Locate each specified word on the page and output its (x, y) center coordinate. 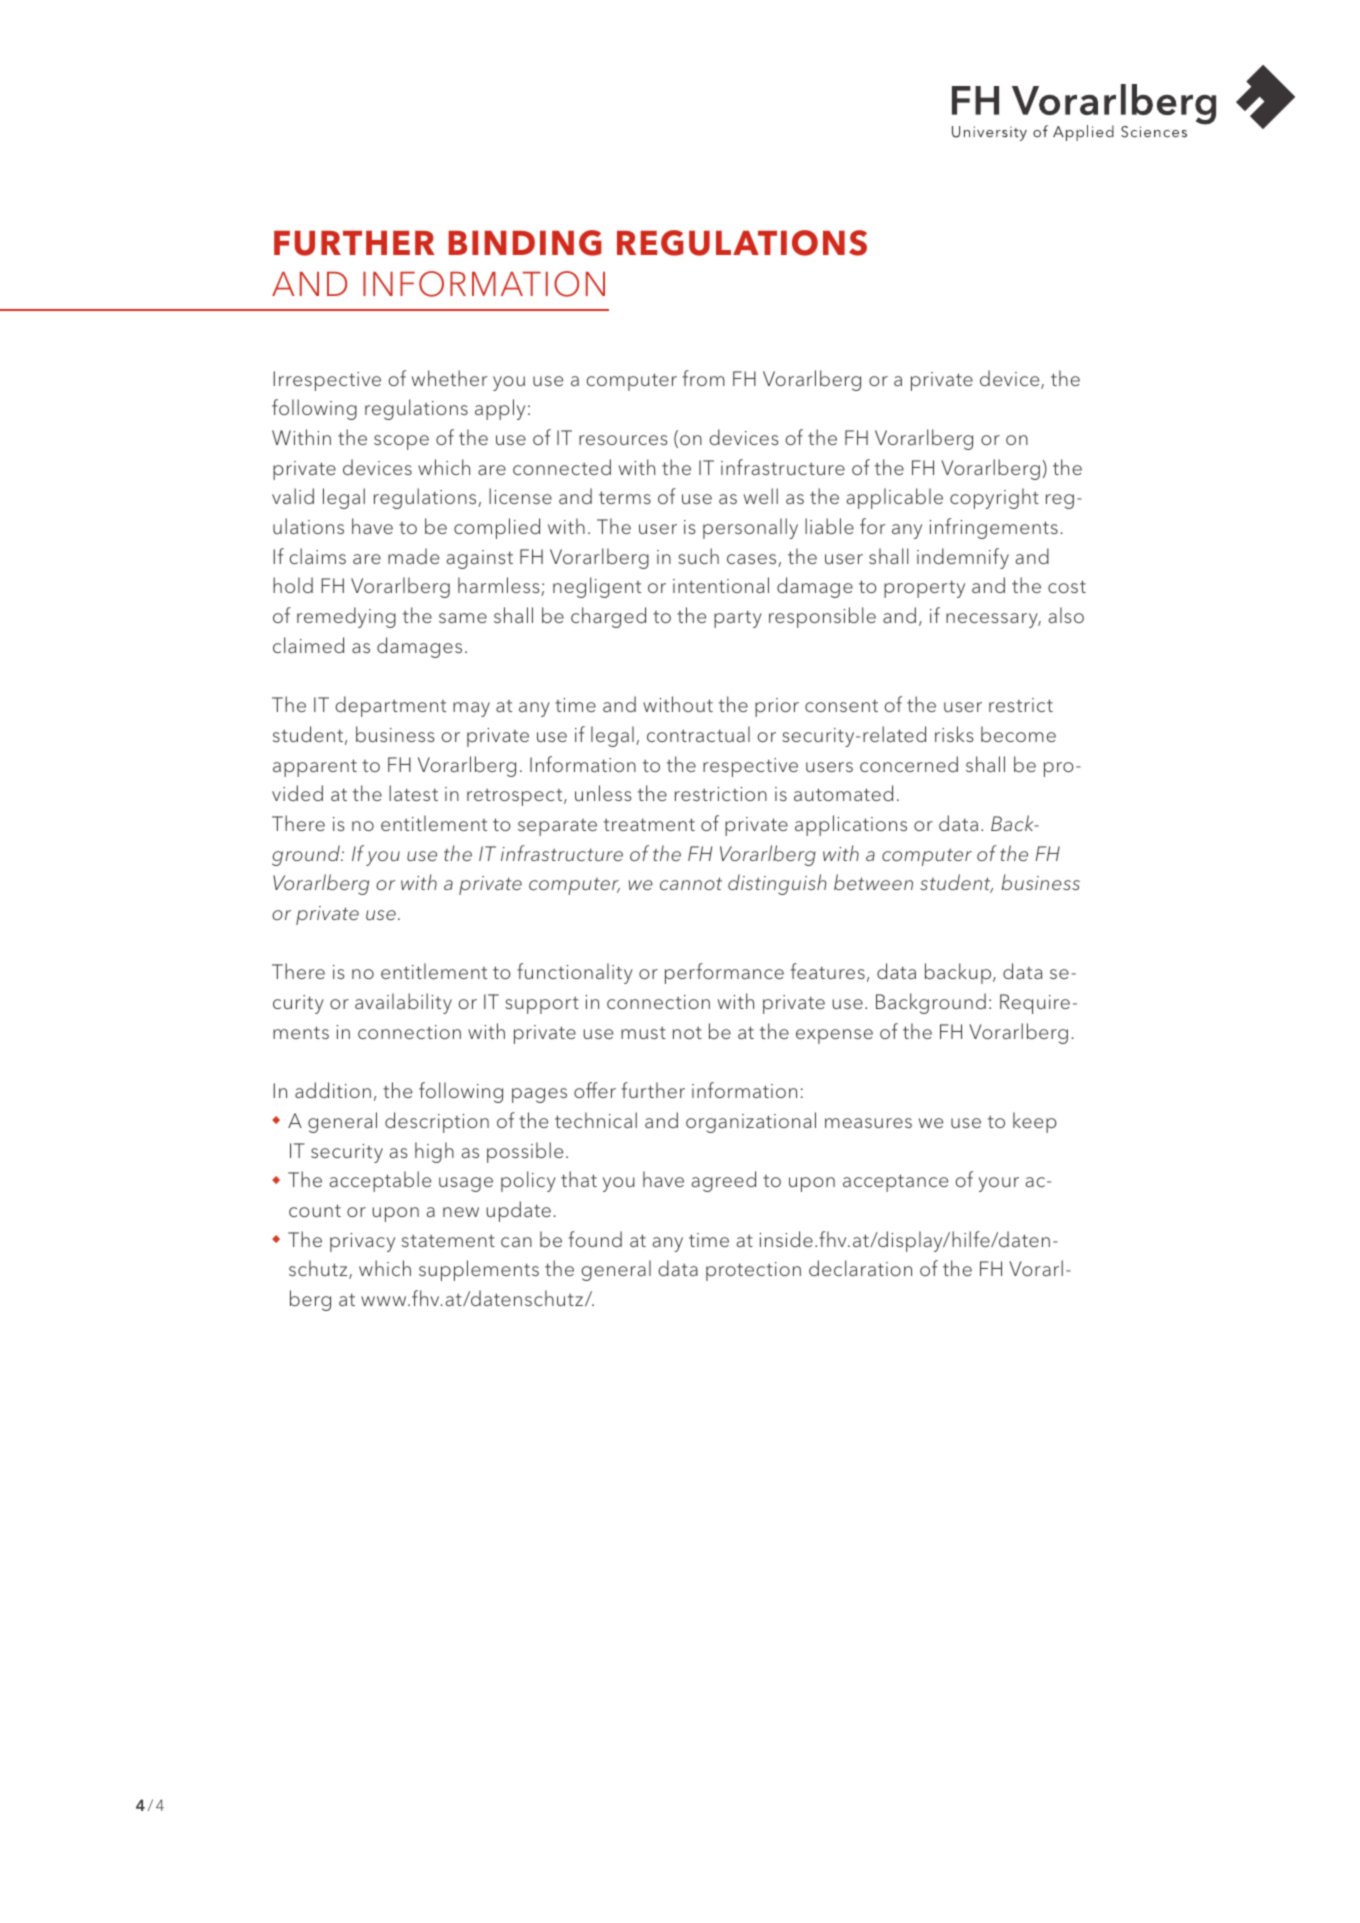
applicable (894, 498)
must (643, 1033)
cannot (691, 883)
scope (401, 442)
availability (403, 1003)
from (703, 378)
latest (413, 793)
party (738, 619)
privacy (362, 1242)
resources (623, 440)
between (873, 882)
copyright (994, 498)
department (390, 706)
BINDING (525, 243)
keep (1035, 1122)
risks (954, 734)
